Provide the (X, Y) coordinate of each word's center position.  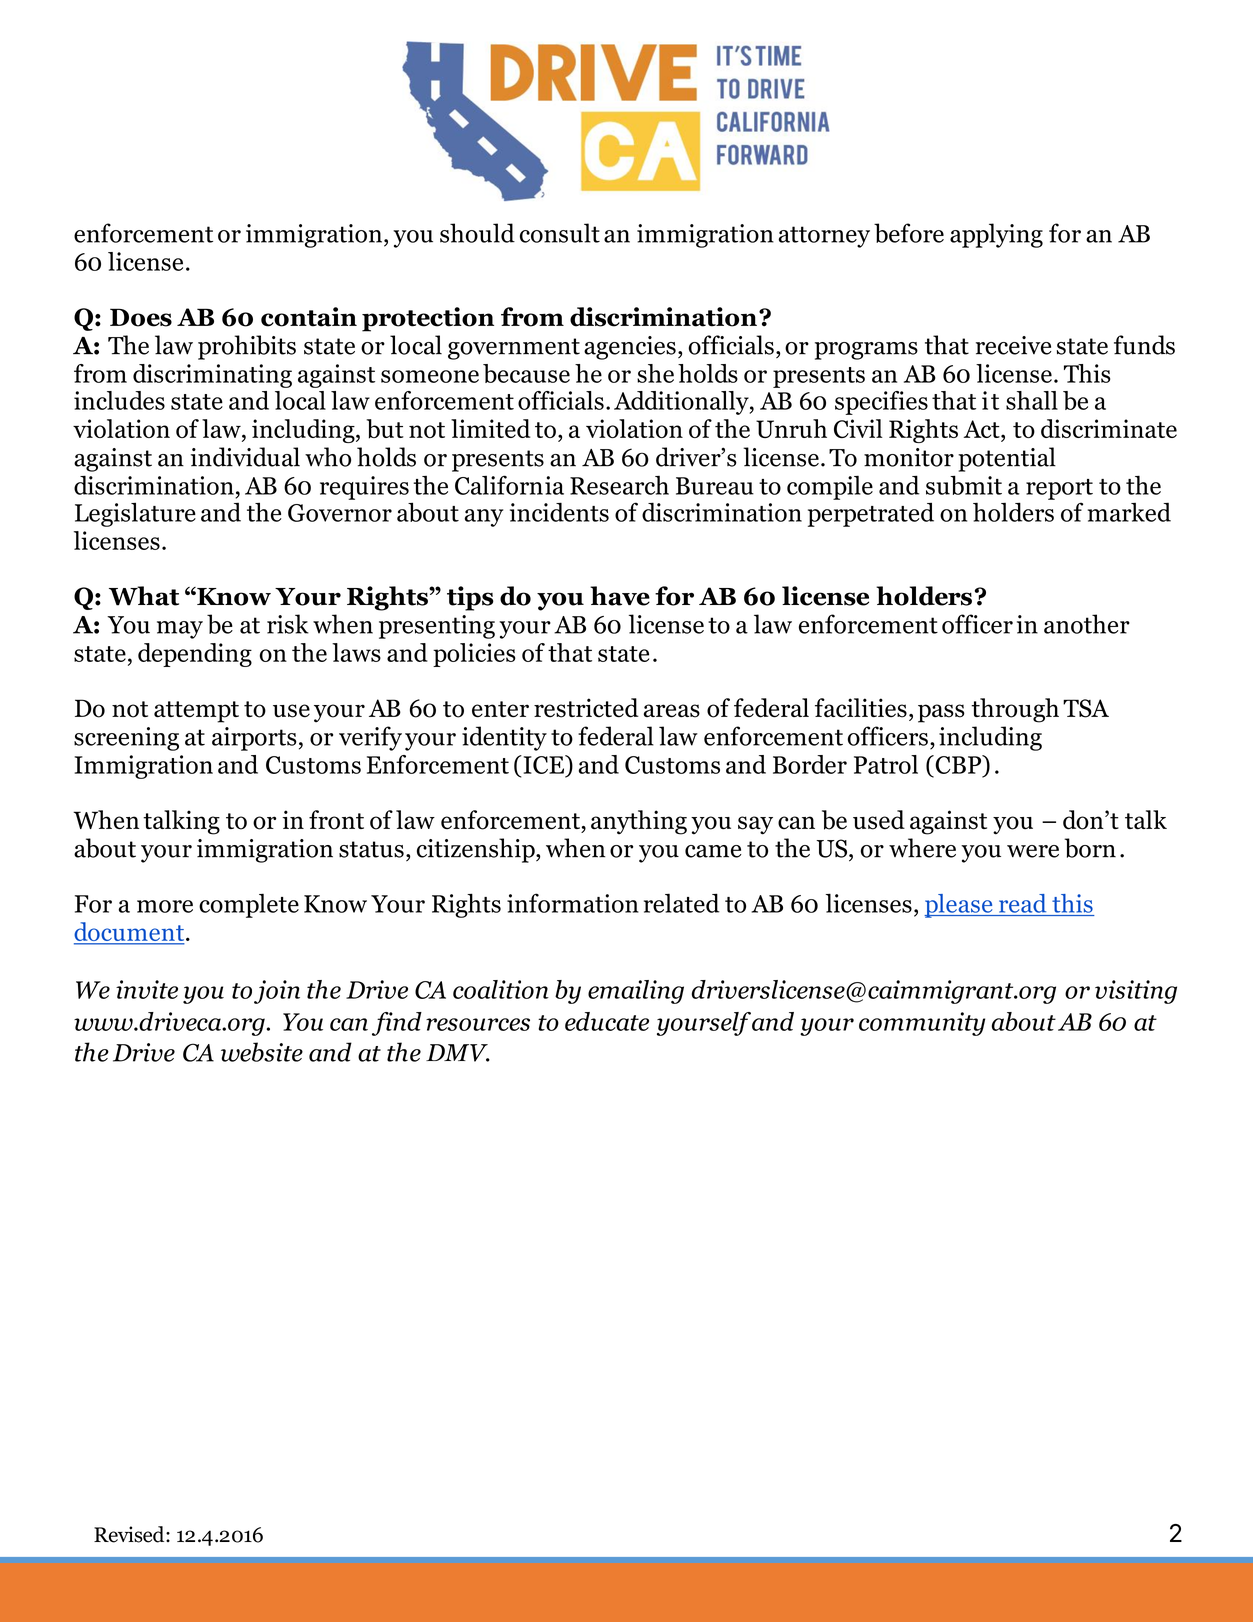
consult (560, 233)
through (1015, 710)
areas (672, 711)
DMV (458, 1053)
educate (607, 1021)
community (922, 1024)
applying (996, 235)
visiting (1136, 992)
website (262, 1052)
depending (195, 655)
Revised (130, 1534)
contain (309, 317)
